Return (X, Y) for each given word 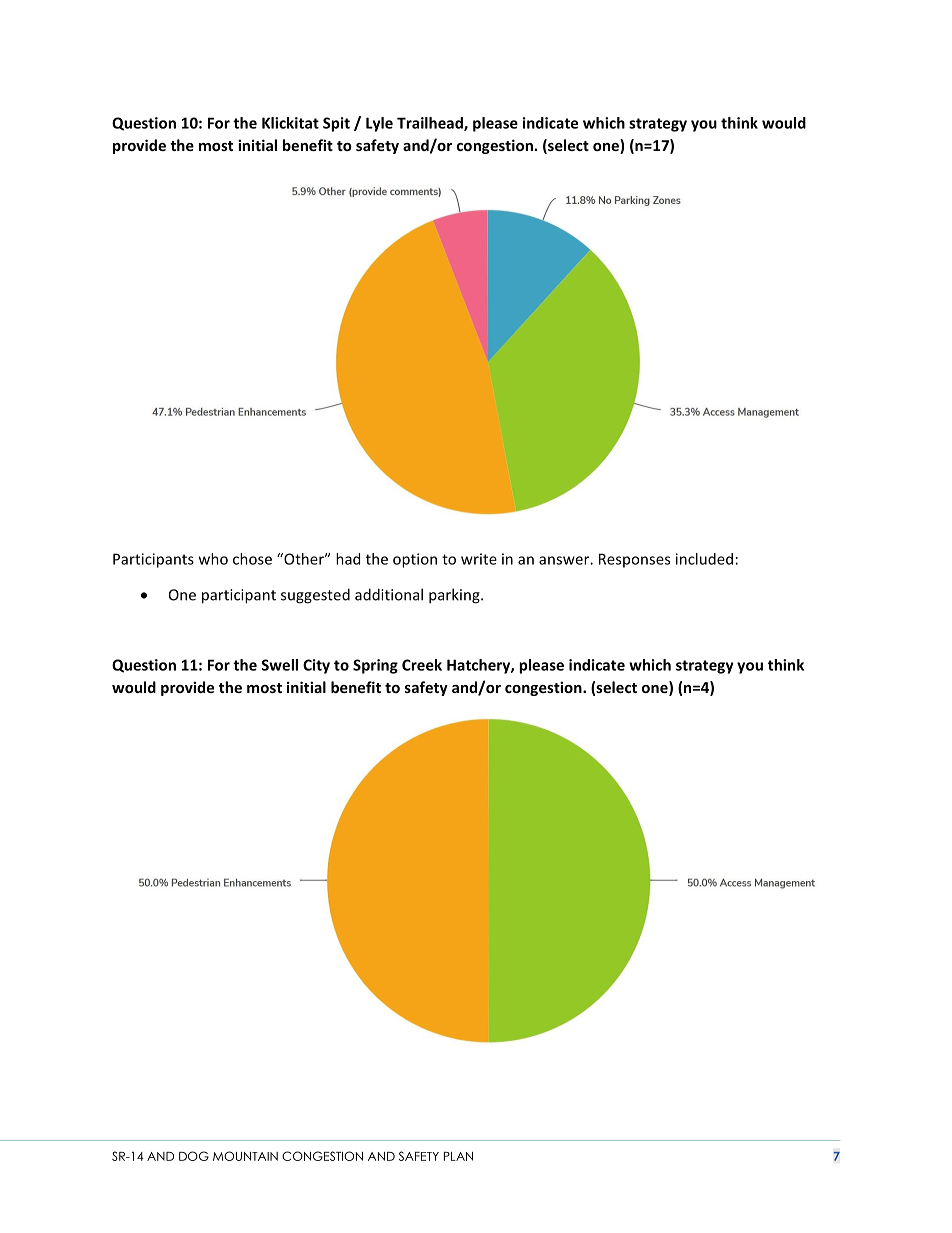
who (213, 559)
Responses (634, 560)
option (415, 560)
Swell (280, 665)
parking (455, 596)
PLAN (458, 1156)
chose (252, 559)
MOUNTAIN (245, 1156)
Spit (336, 124)
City (316, 666)
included (704, 559)
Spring (375, 666)
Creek (422, 665)
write (479, 559)
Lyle (379, 124)
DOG (194, 1156)
